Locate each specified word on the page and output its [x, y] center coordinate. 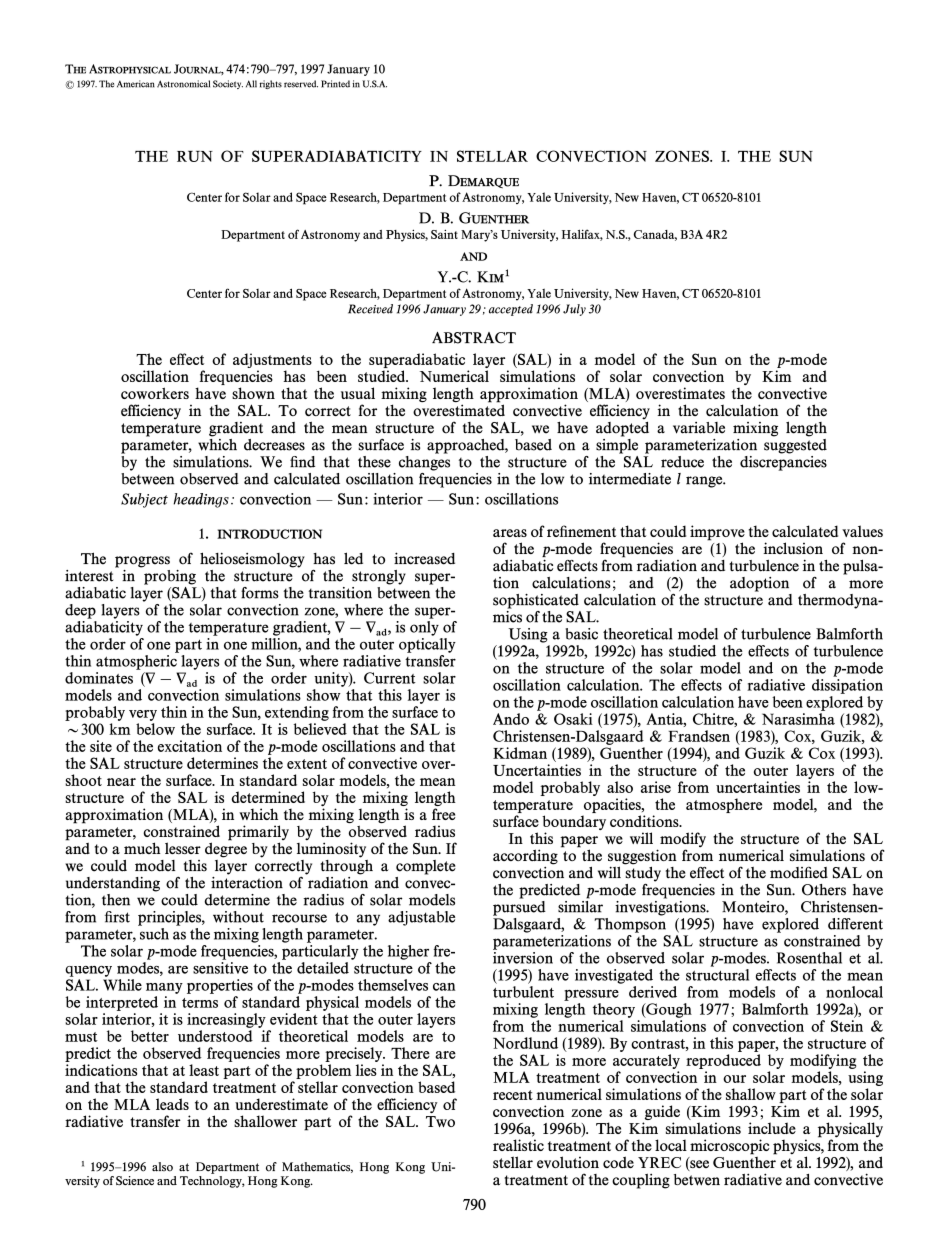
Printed [335, 84]
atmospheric [136, 662]
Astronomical [183, 84]
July [574, 310]
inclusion [793, 548]
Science [135, 1181]
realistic [518, 1145]
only [424, 627]
